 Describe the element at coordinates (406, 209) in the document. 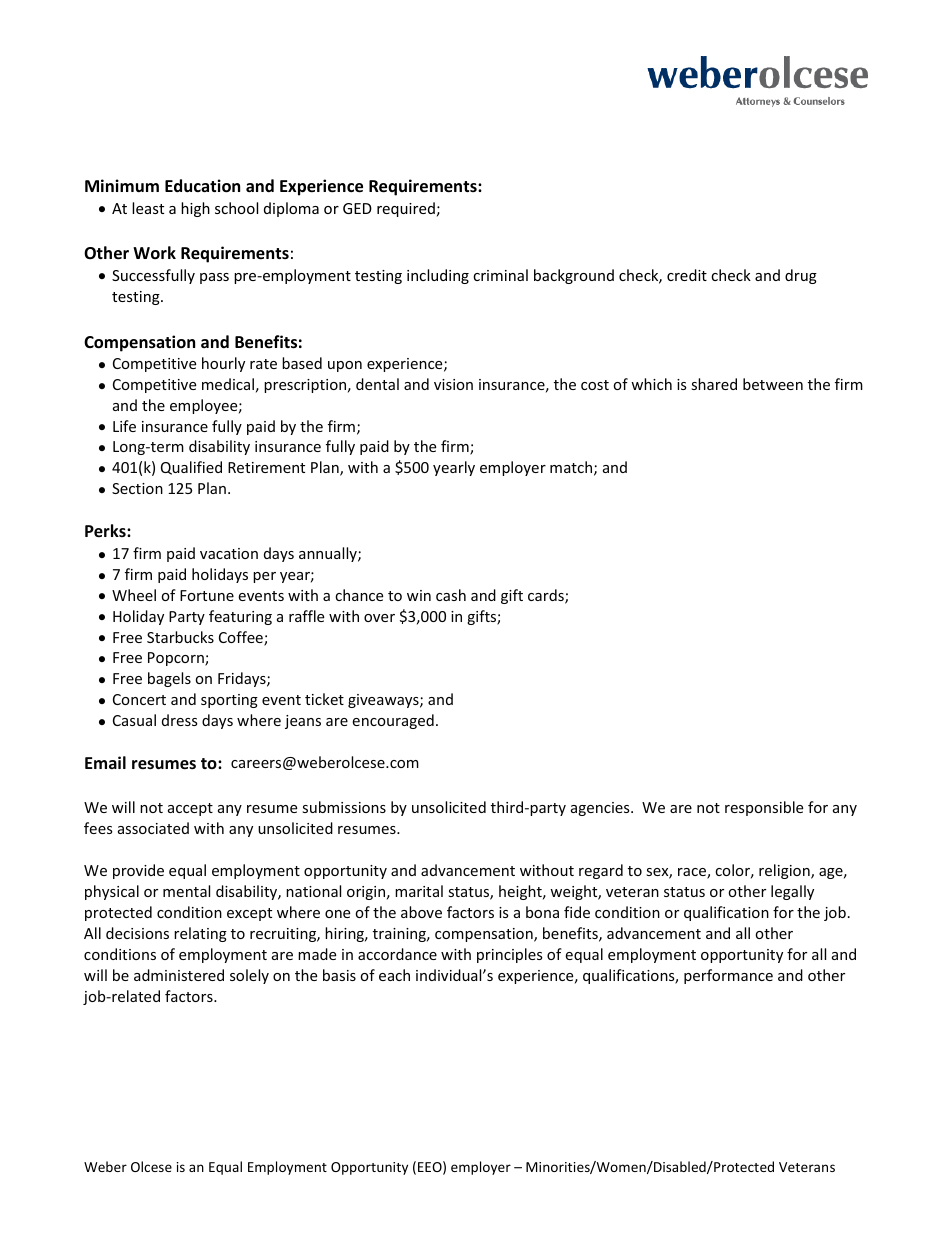

I see `required` at that location.
